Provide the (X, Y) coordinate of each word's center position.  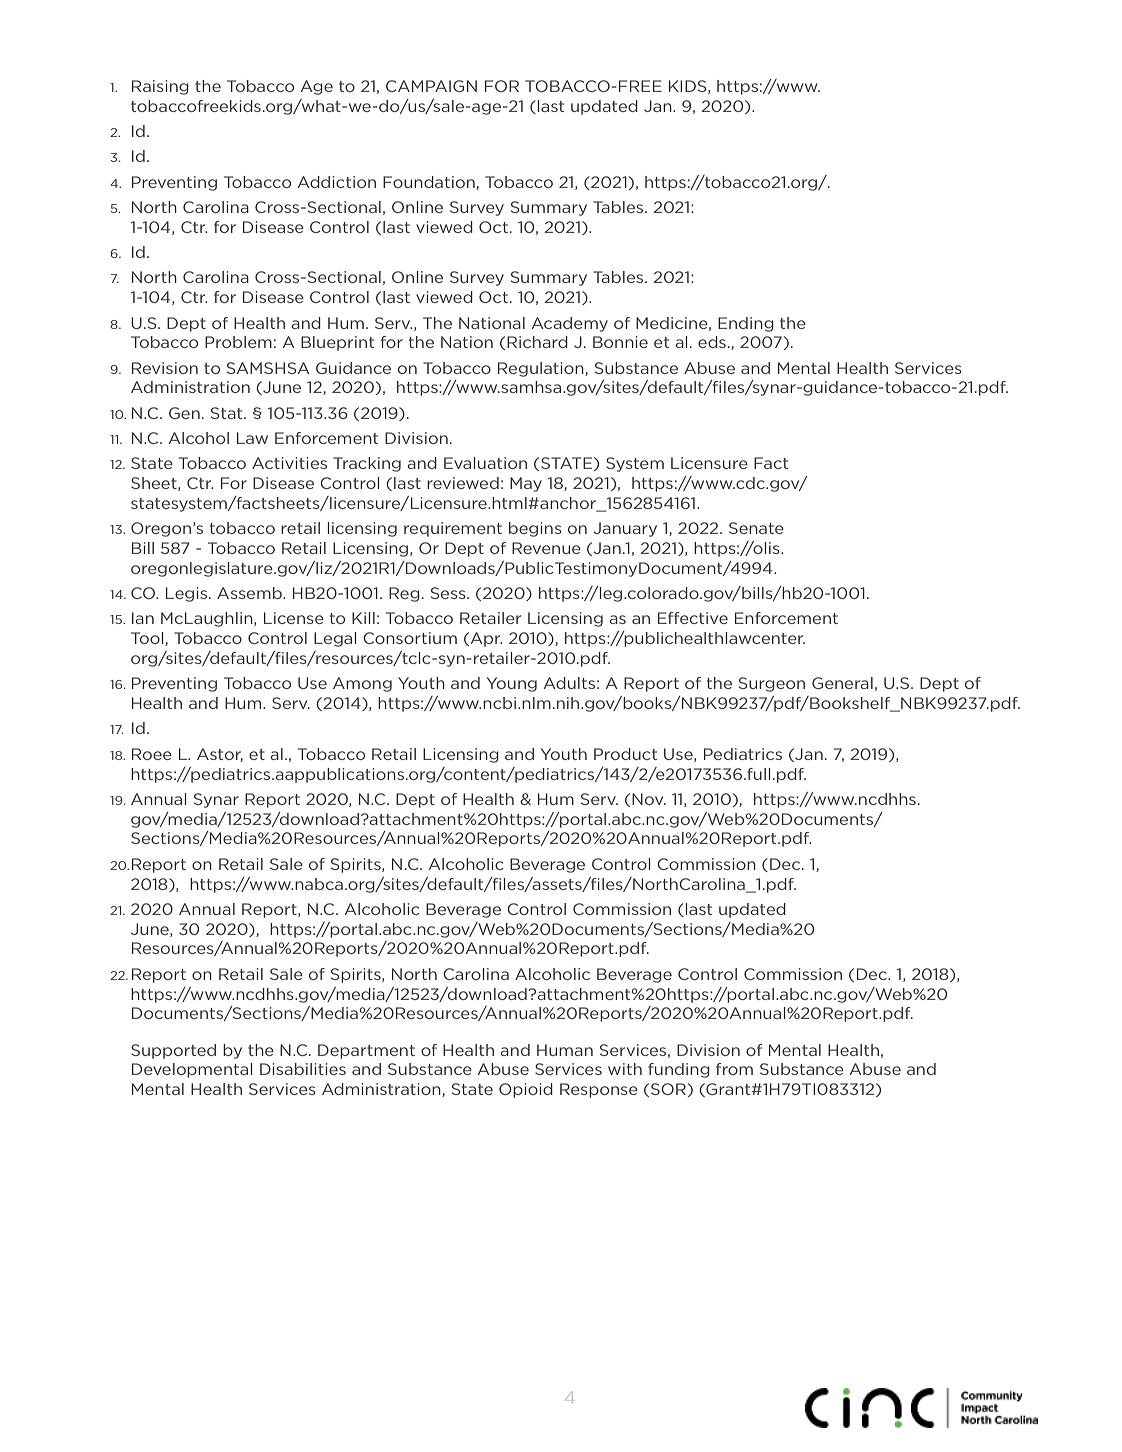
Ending (746, 324)
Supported (173, 1051)
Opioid (526, 1090)
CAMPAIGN (431, 86)
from (734, 1069)
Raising (160, 87)
